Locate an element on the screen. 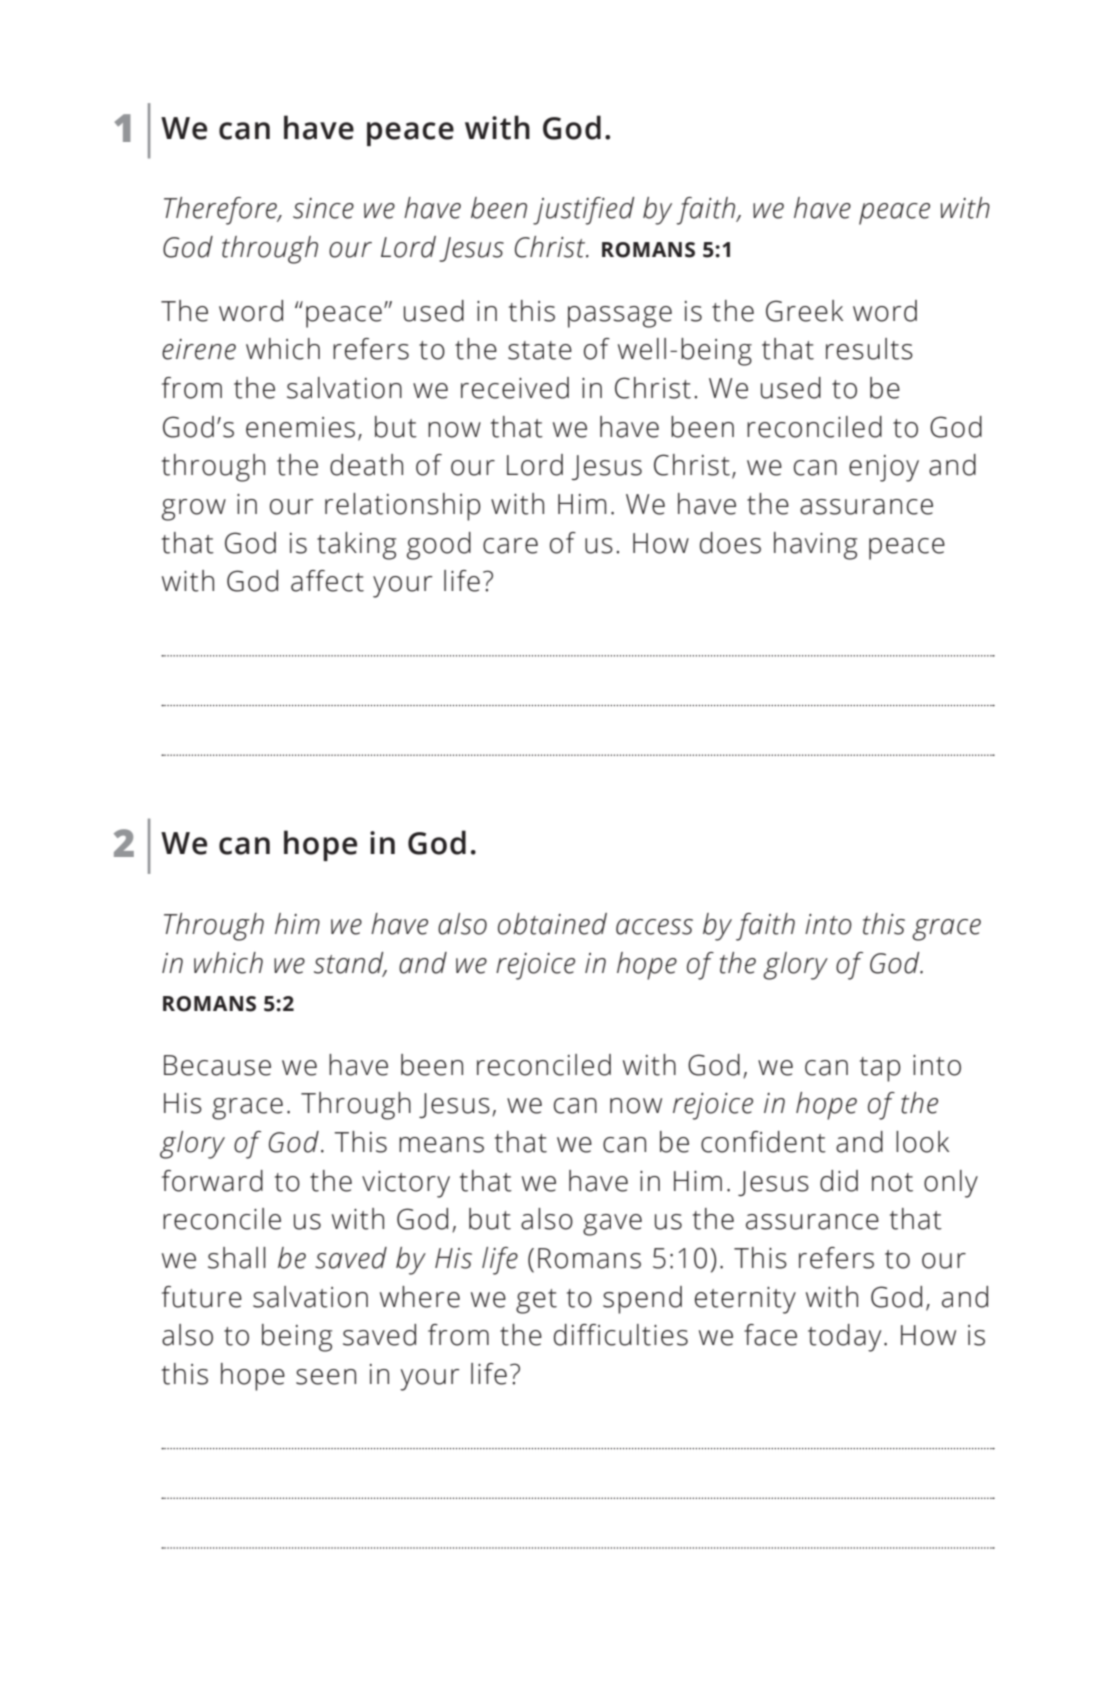 The height and width of the screenshot is (1690, 1093). Greek is located at coordinates (804, 311).
